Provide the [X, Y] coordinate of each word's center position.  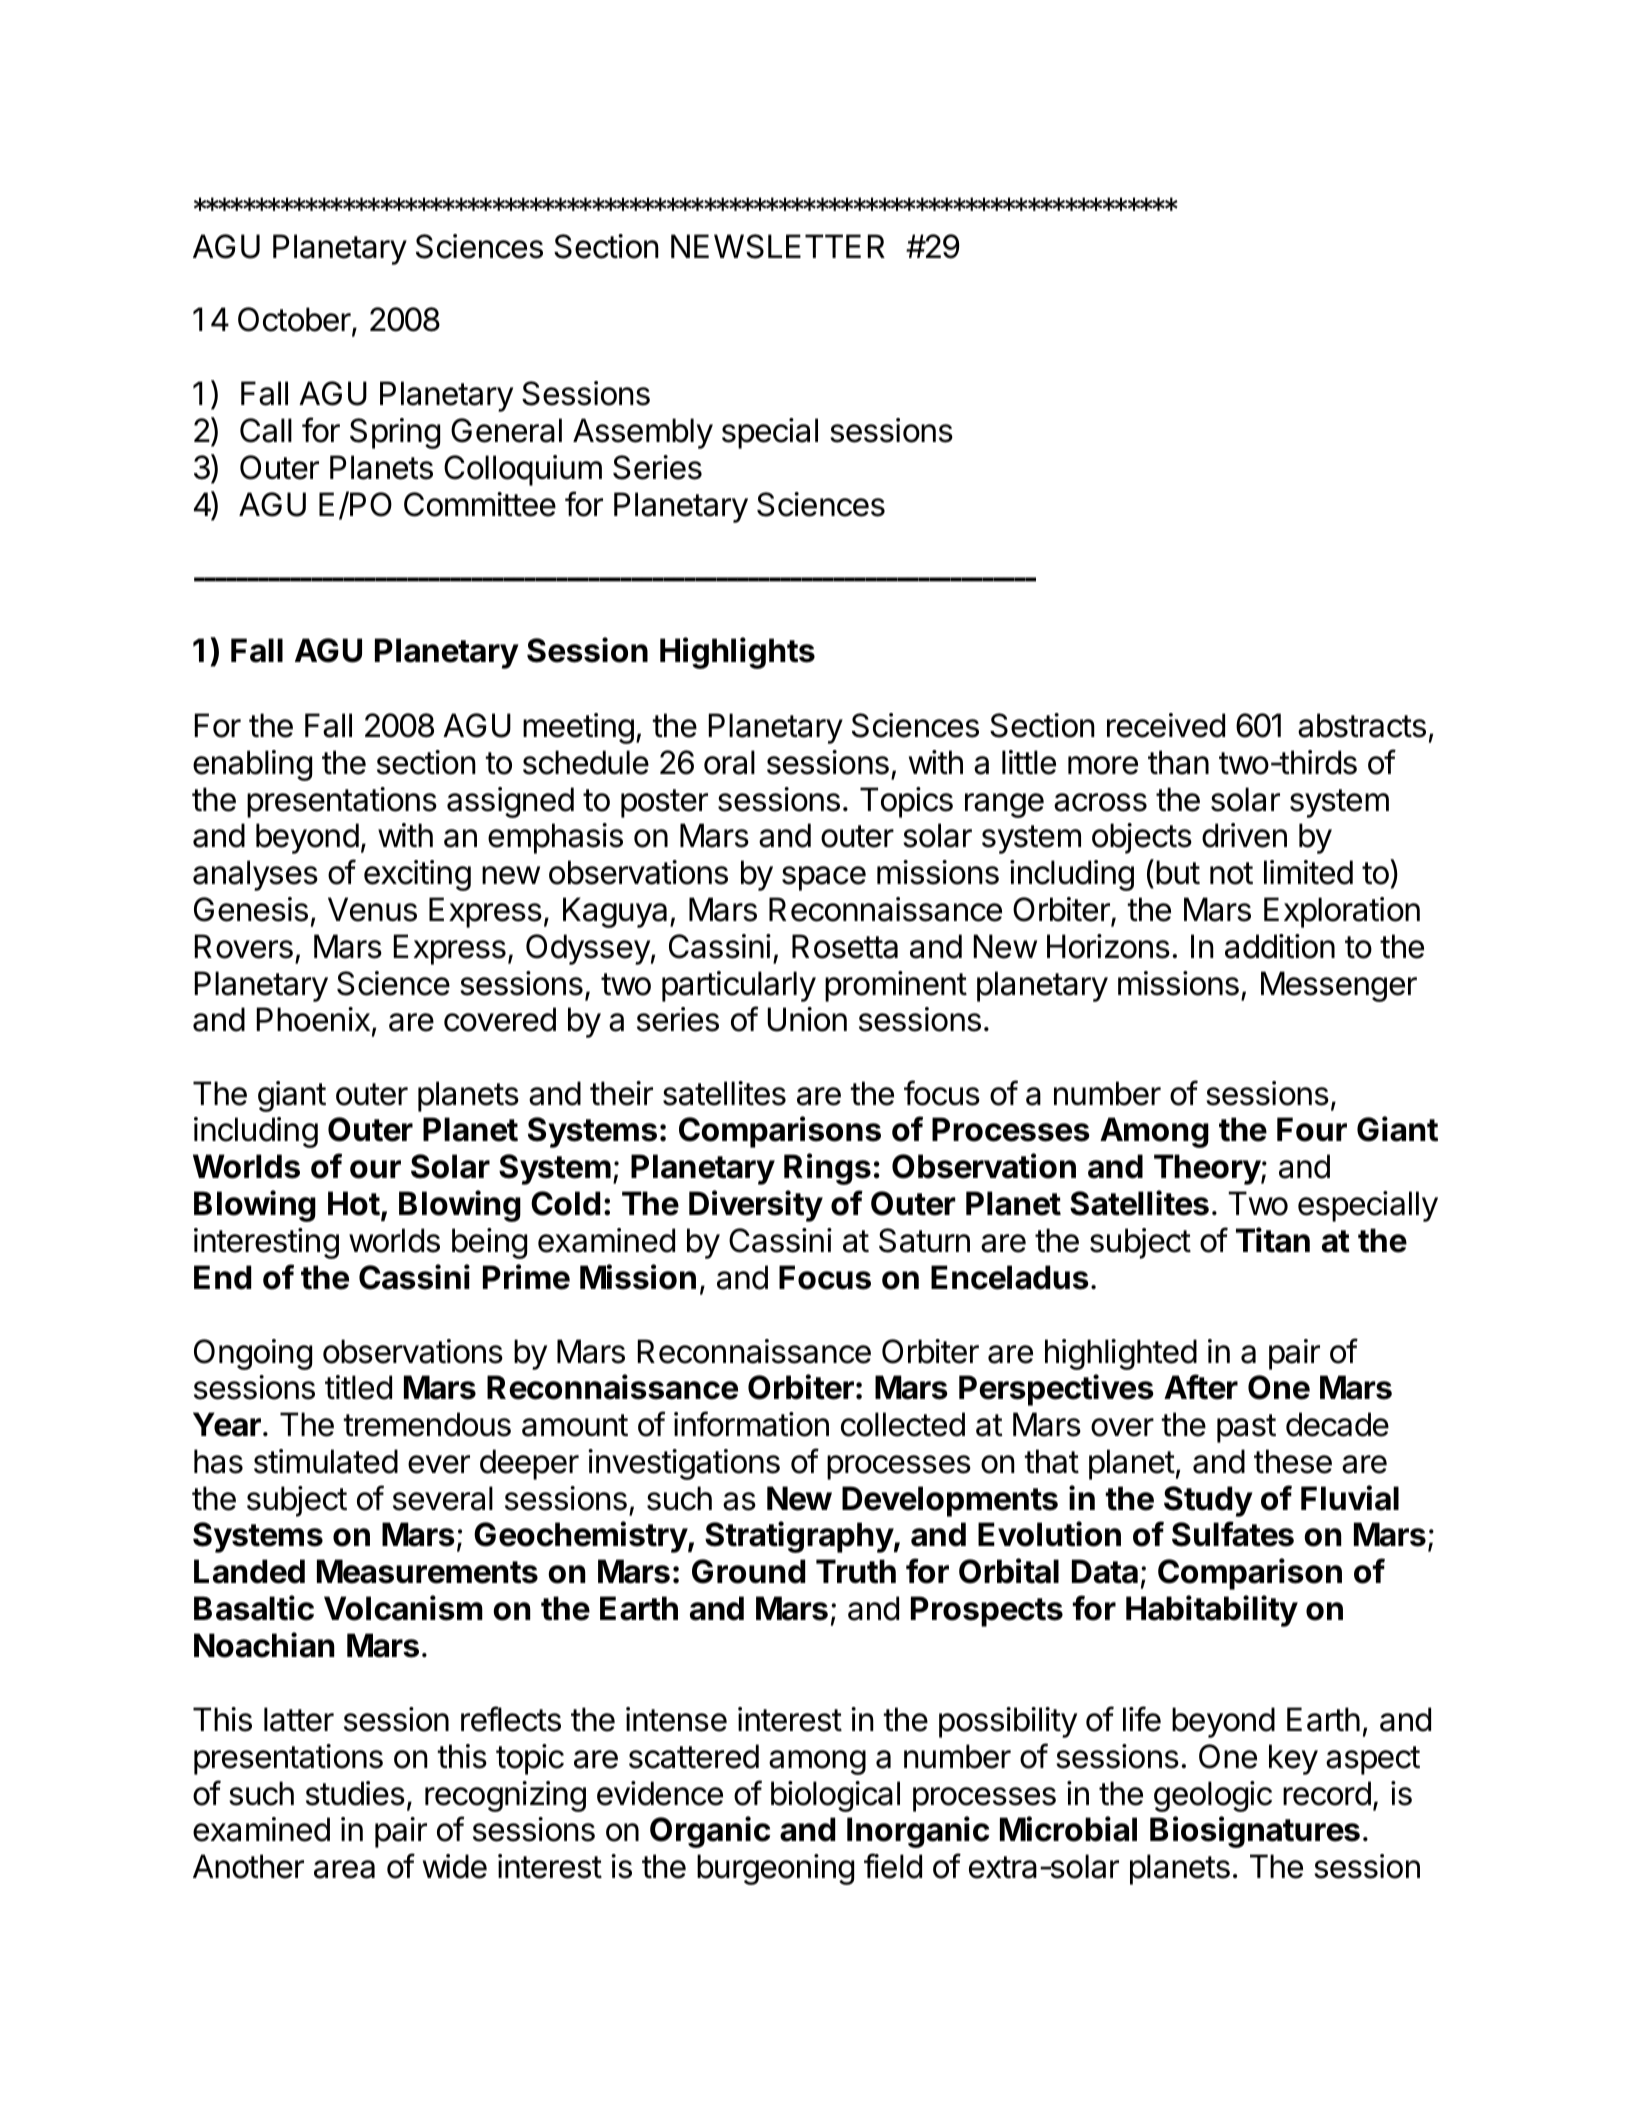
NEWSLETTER [778, 246]
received [1166, 725]
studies [355, 1793]
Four [1312, 1129]
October [294, 319]
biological [835, 1796]
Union [807, 1019]
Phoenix [313, 1019]
